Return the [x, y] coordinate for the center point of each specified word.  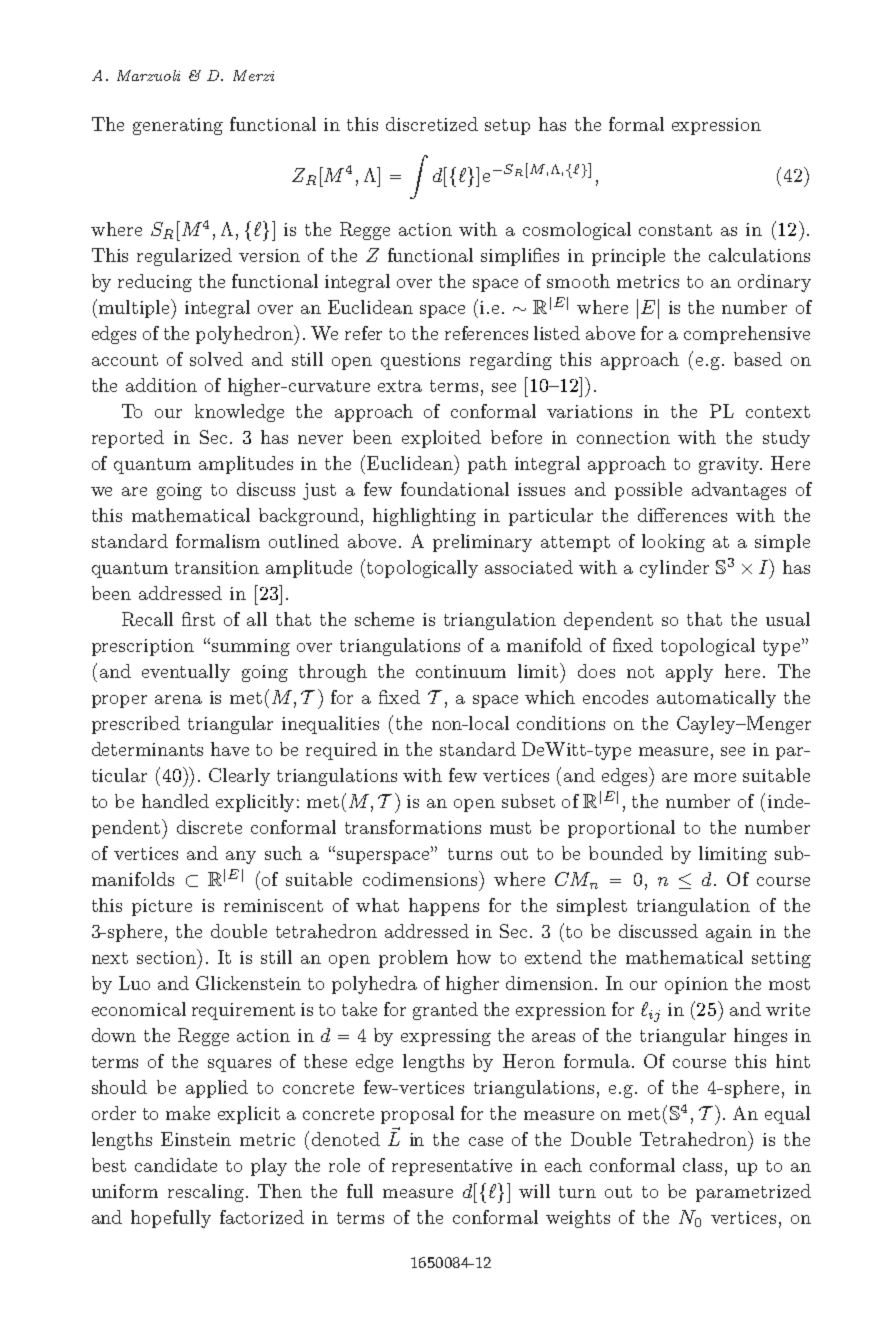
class [702, 1165]
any [241, 857]
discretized [432, 124]
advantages [739, 491]
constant [675, 230]
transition [217, 567]
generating [178, 126]
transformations [413, 827]
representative [452, 1167]
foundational [455, 489]
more [715, 777]
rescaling [206, 1193]
